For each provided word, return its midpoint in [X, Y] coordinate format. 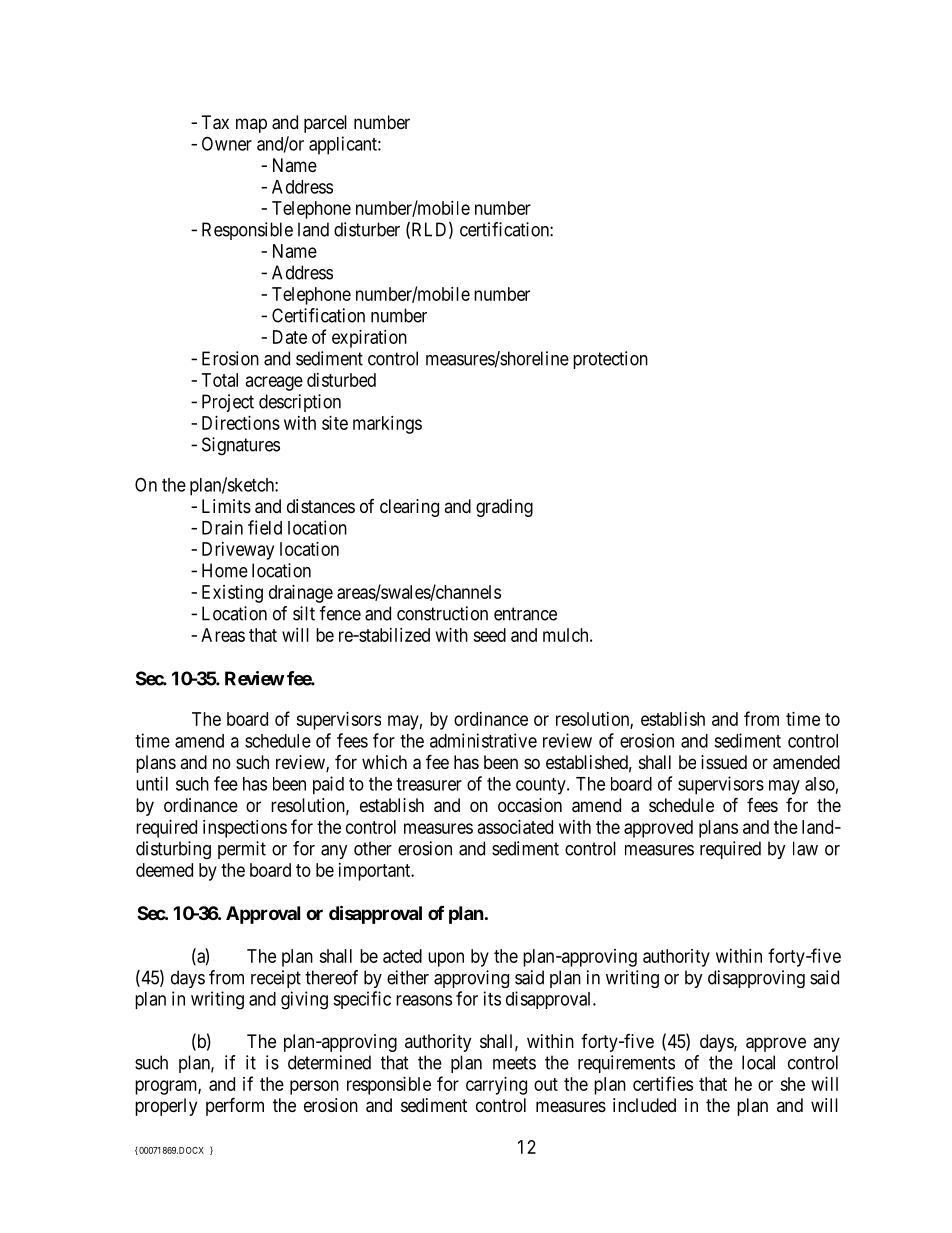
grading [504, 508]
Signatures [241, 446]
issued [724, 762]
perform [235, 1106]
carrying [496, 1086]
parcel [325, 124]
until [152, 783]
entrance [525, 614]
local [758, 1062]
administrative [483, 740]
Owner [227, 143]
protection [610, 360]
